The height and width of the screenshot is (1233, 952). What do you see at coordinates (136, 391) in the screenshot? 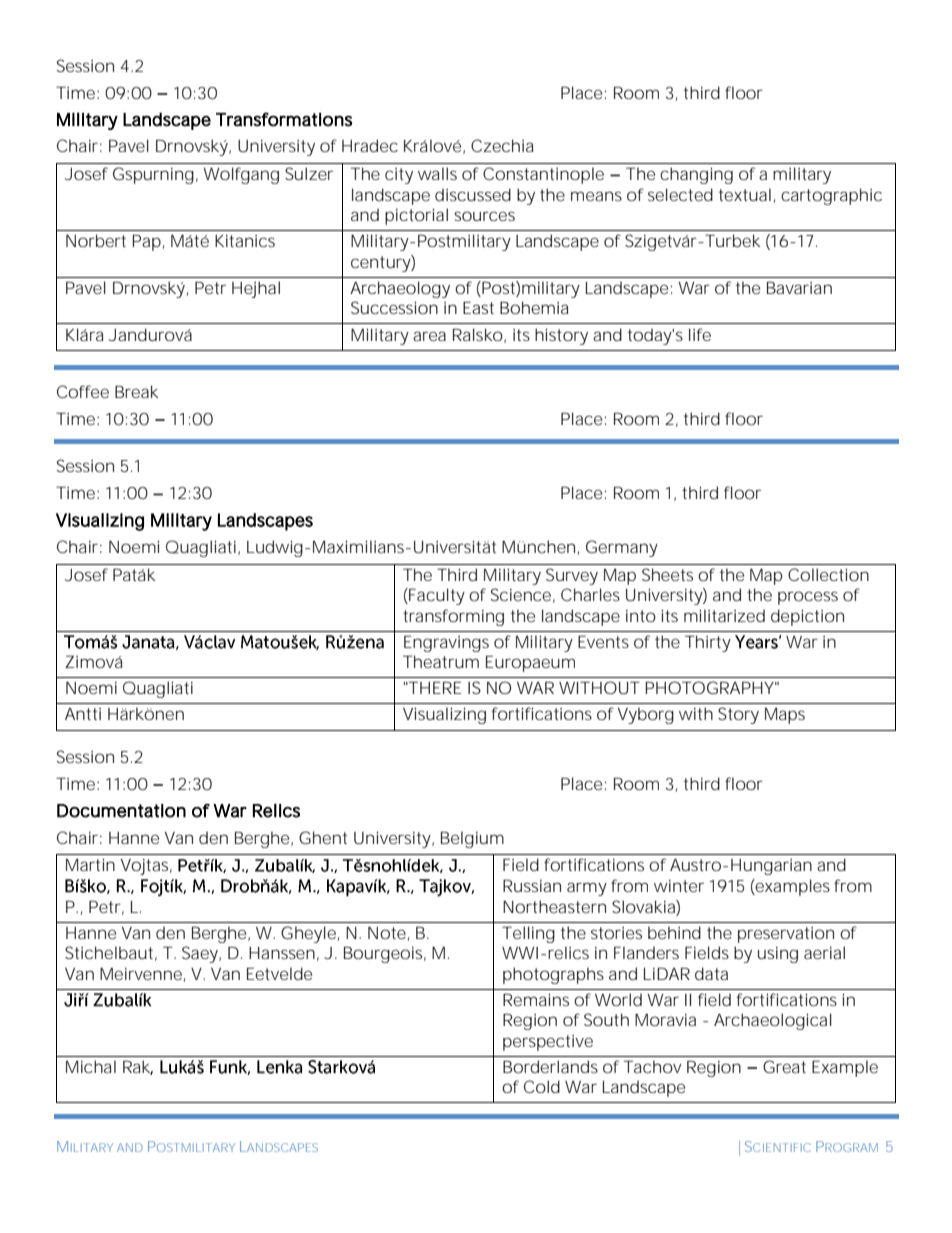
I see `Break` at bounding box center [136, 391].
